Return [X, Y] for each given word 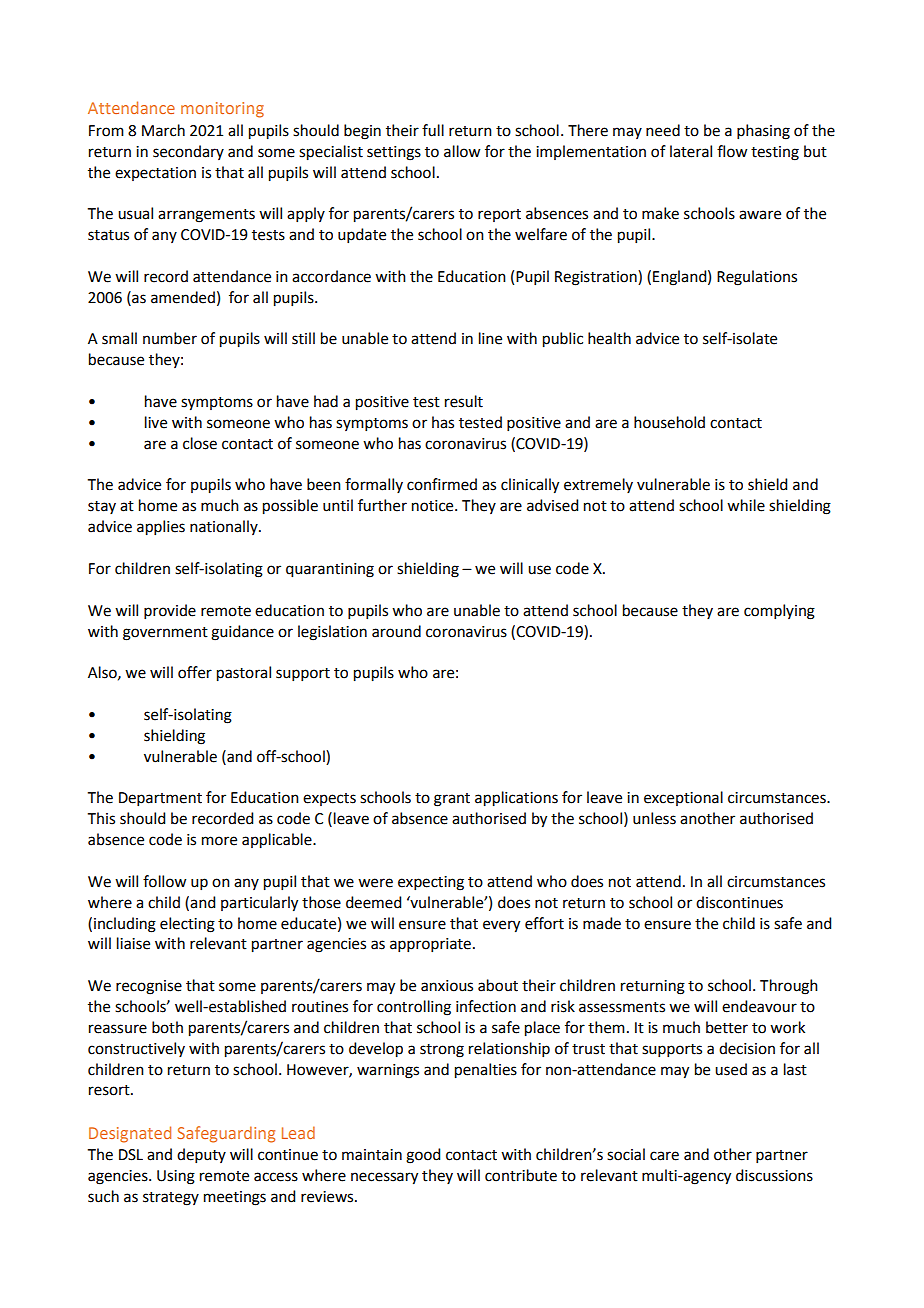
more [219, 841]
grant [452, 800]
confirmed [442, 484]
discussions [774, 1175]
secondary [188, 152]
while [746, 505]
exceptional [683, 798]
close [200, 443]
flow [732, 151]
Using [176, 1177]
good [423, 1156]
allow [462, 151]
